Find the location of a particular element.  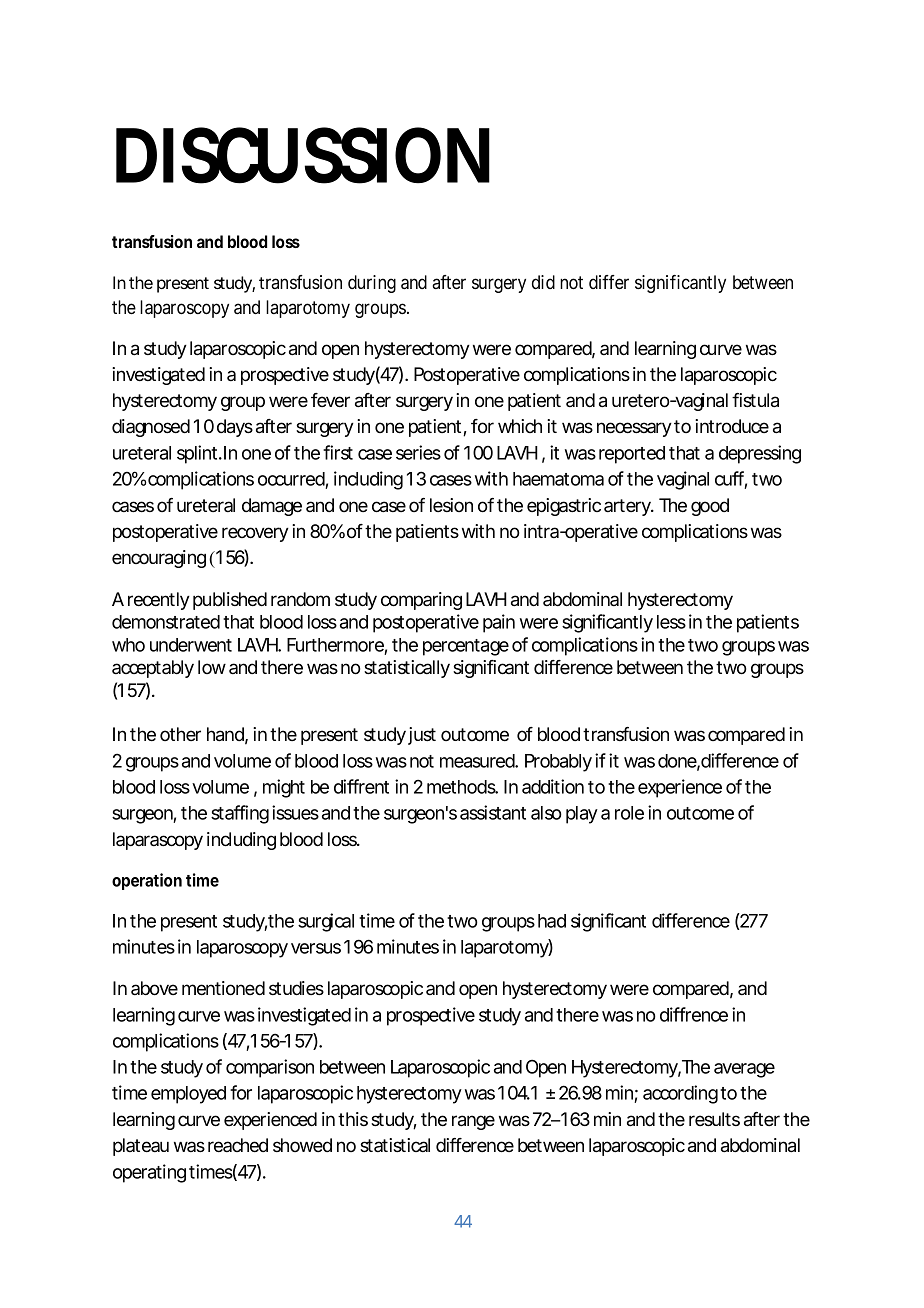

assistant is located at coordinates (493, 812).
